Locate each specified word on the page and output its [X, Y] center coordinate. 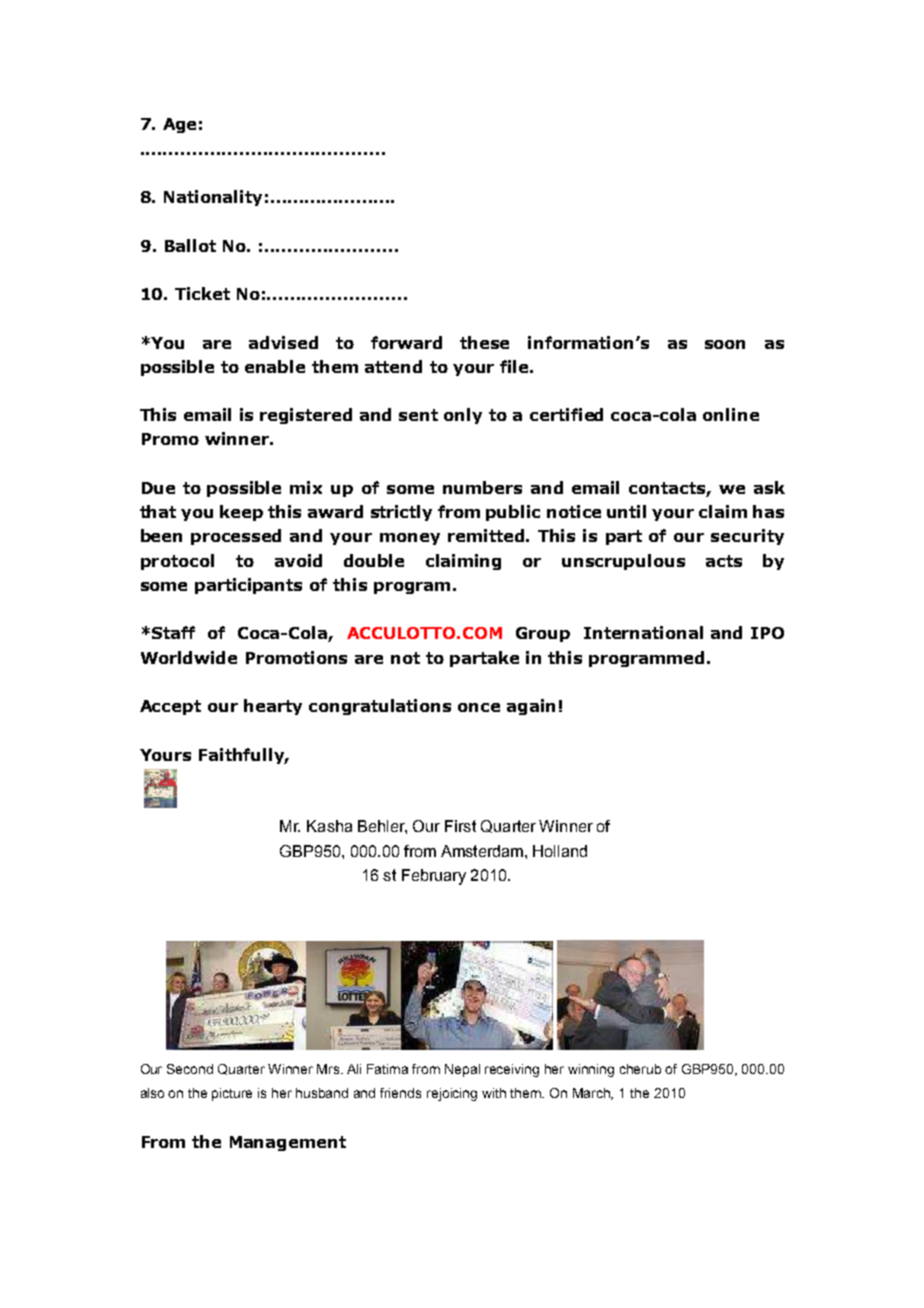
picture [232, 1094]
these [484, 342]
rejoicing [452, 1094]
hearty [273, 707]
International [643, 632]
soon [725, 344]
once [479, 707]
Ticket [202, 293]
